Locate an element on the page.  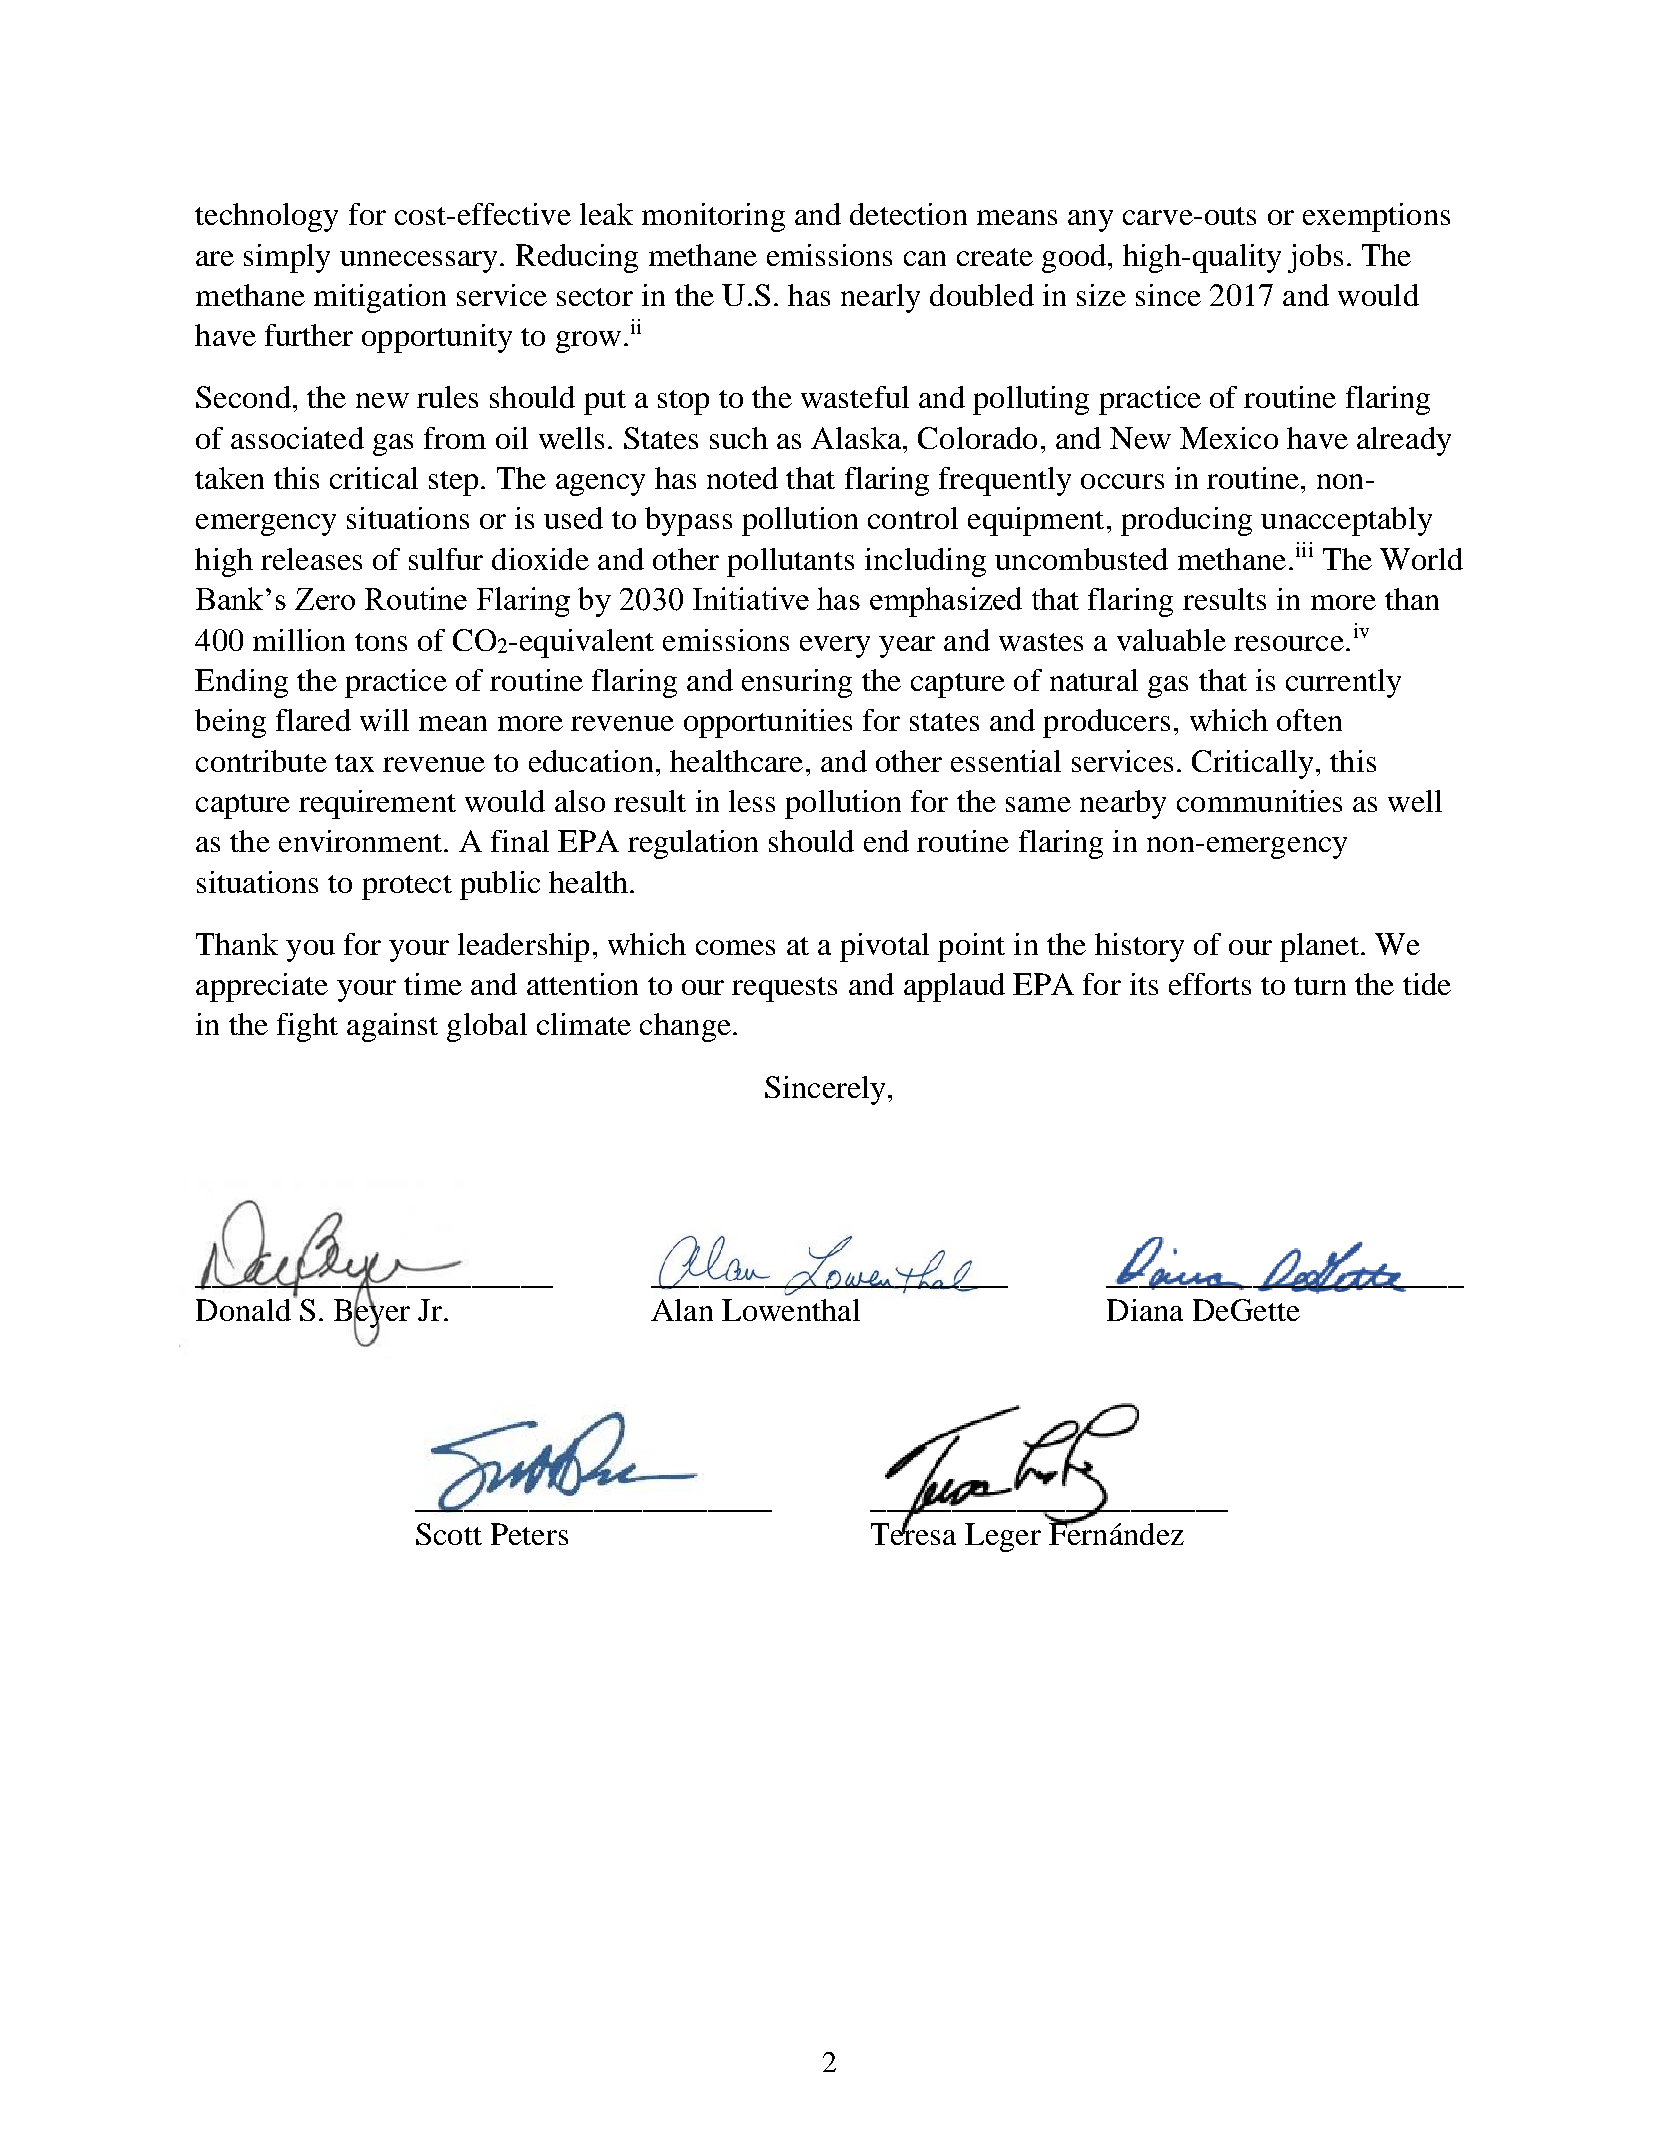
unacceptably is located at coordinates (1346, 521).
